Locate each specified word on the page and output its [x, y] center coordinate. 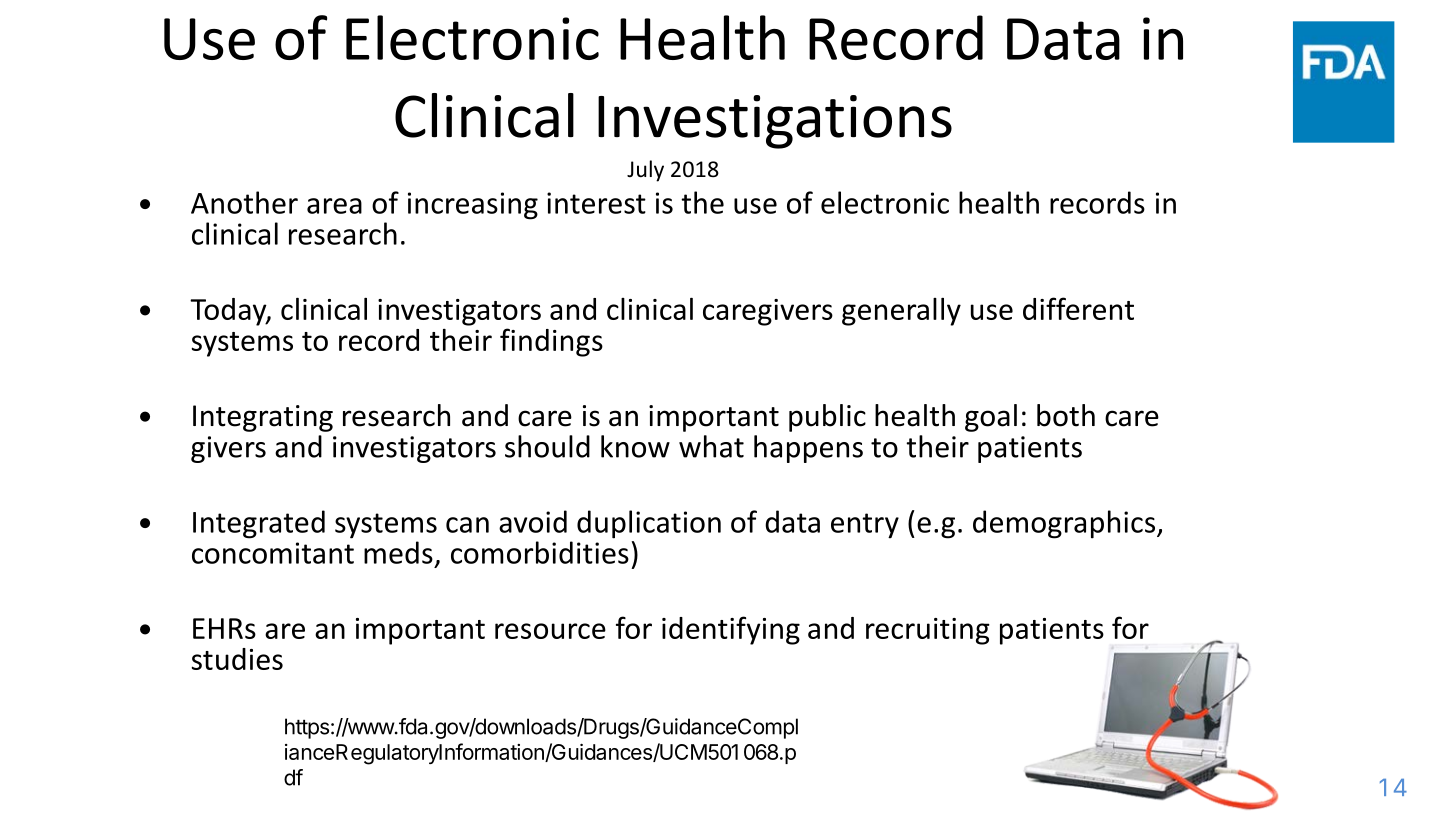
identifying [731, 630]
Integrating [263, 418]
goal [991, 418]
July [645, 171]
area [334, 206]
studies [237, 659]
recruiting [928, 631]
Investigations [775, 122]
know [635, 446]
